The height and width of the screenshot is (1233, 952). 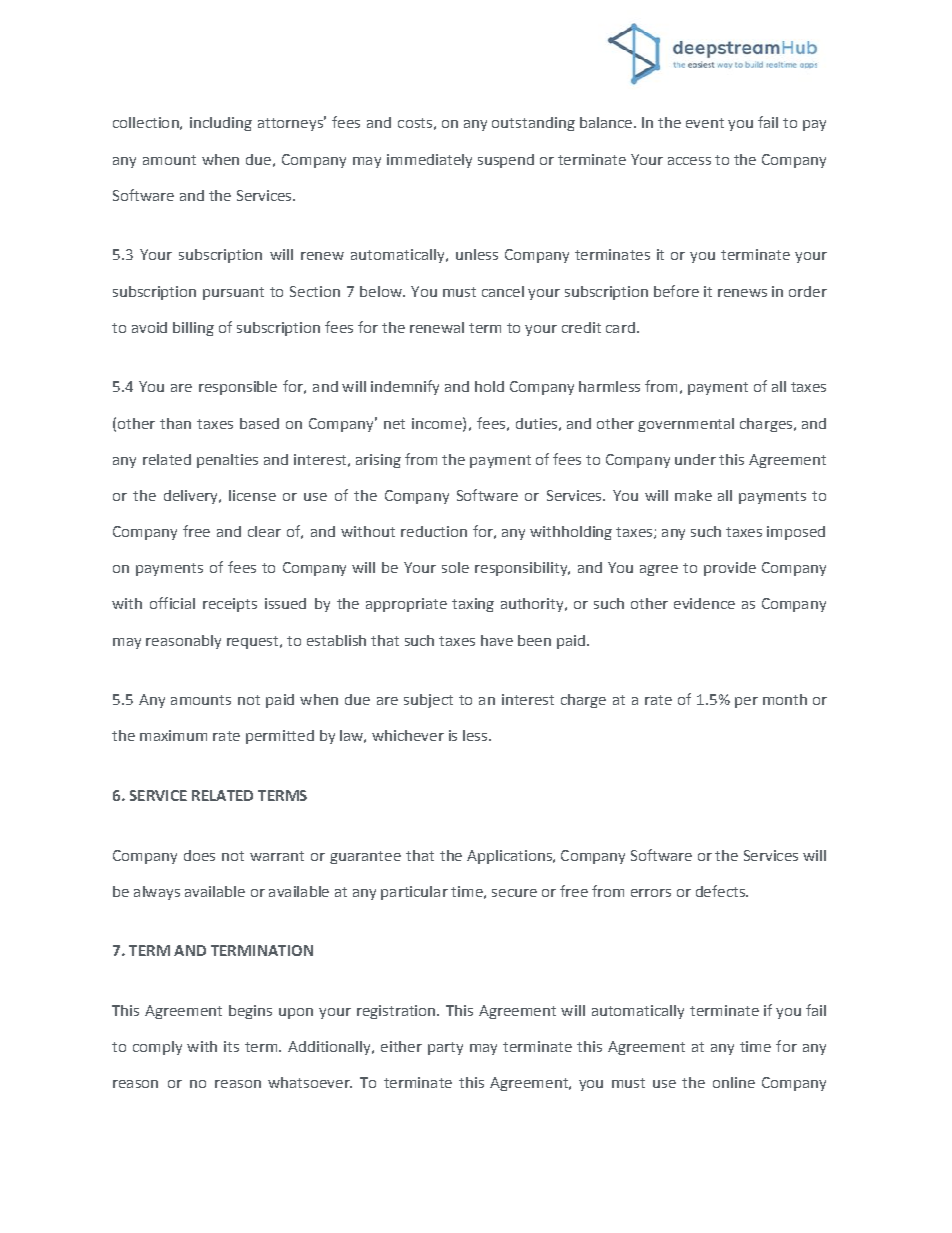 I want to click on governmental, so click(x=686, y=425).
